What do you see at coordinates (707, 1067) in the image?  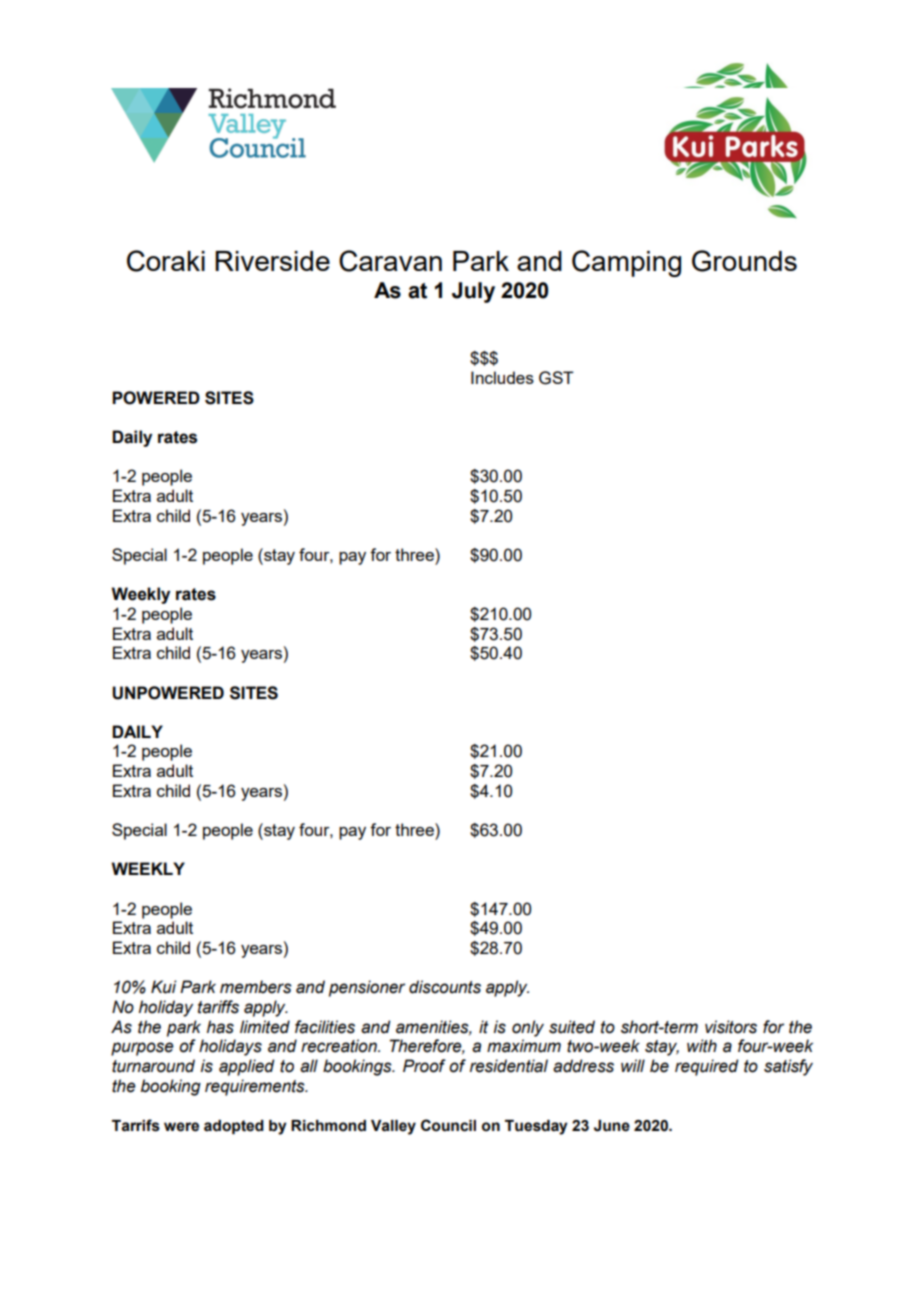 I see `required` at bounding box center [707, 1067].
